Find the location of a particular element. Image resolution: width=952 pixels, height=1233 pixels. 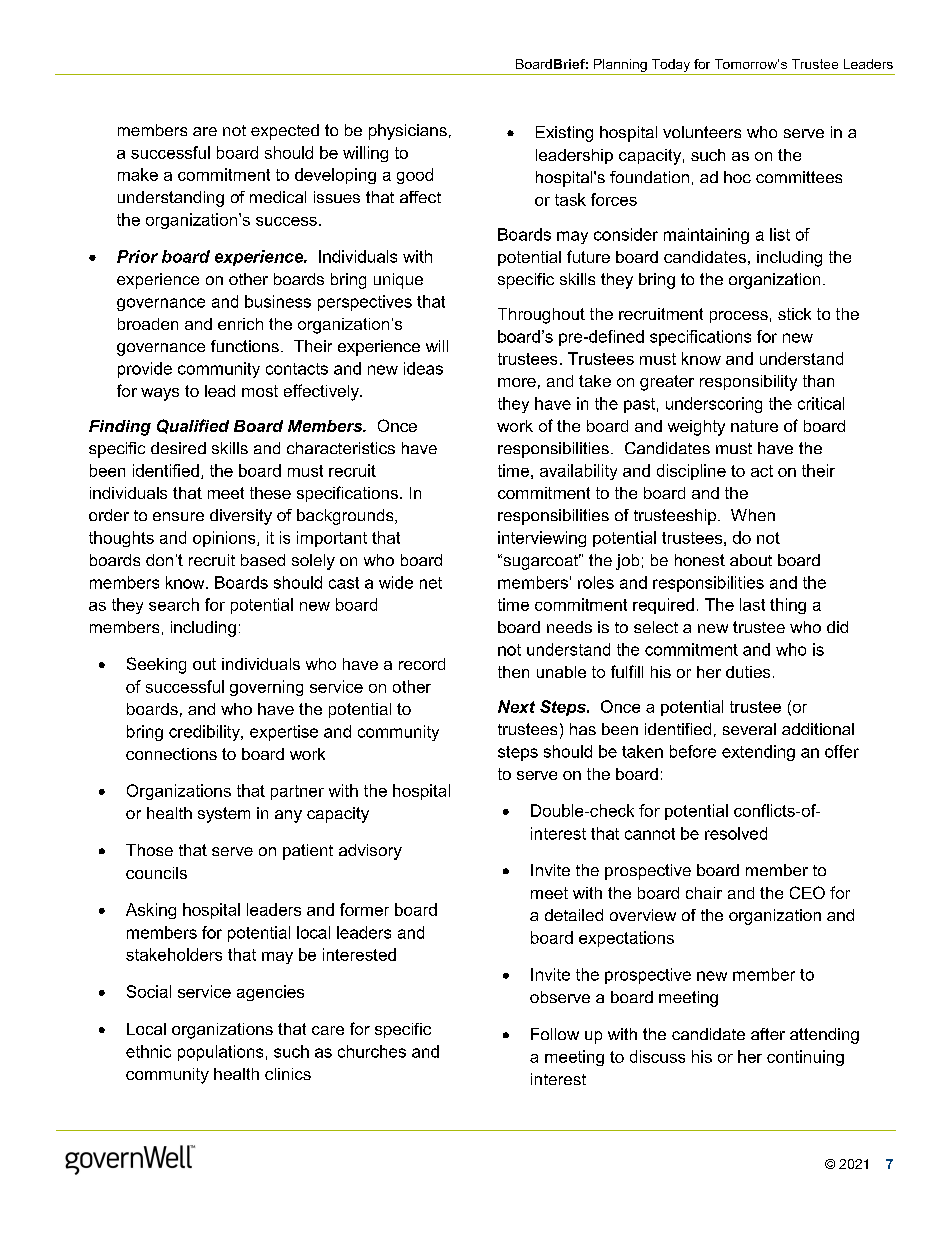

about is located at coordinates (751, 560).
